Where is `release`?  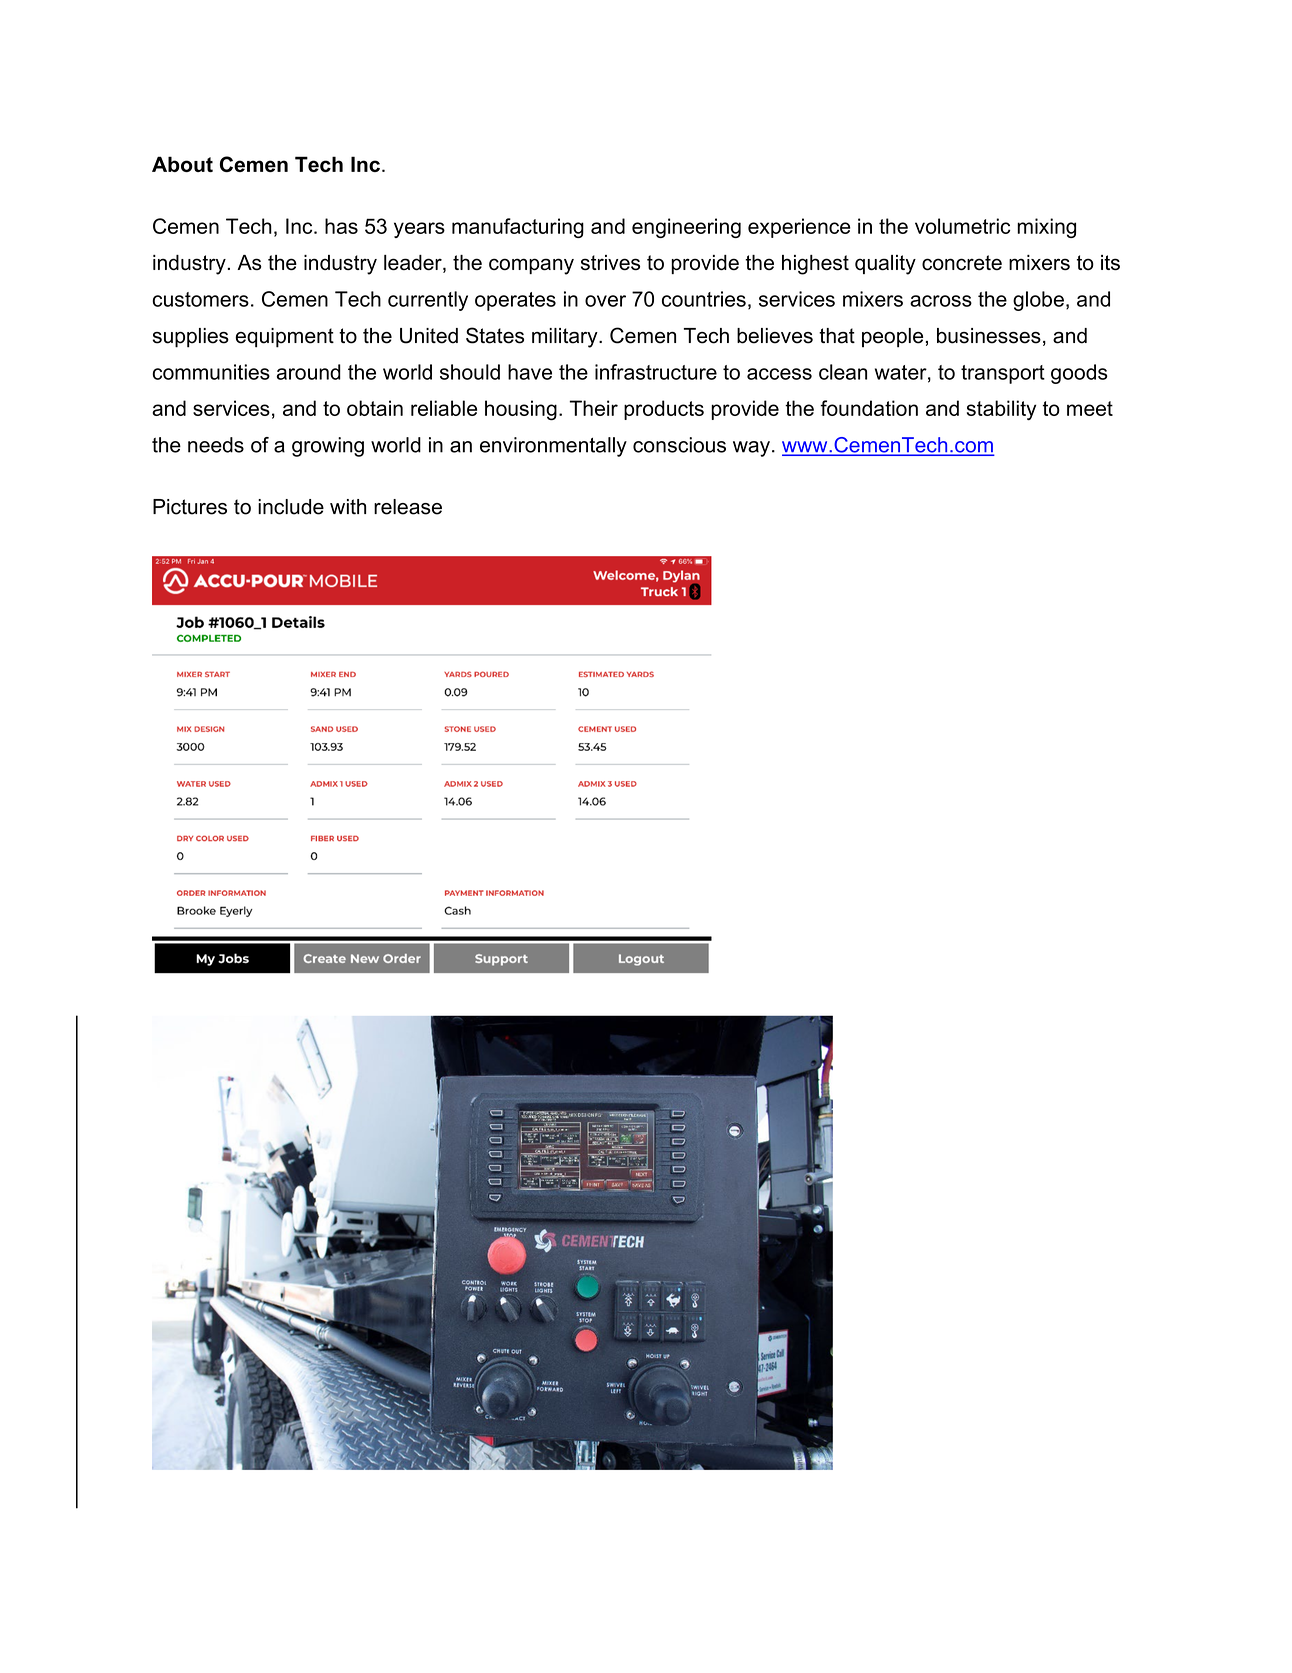 release is located at coordinates (408, 507).
